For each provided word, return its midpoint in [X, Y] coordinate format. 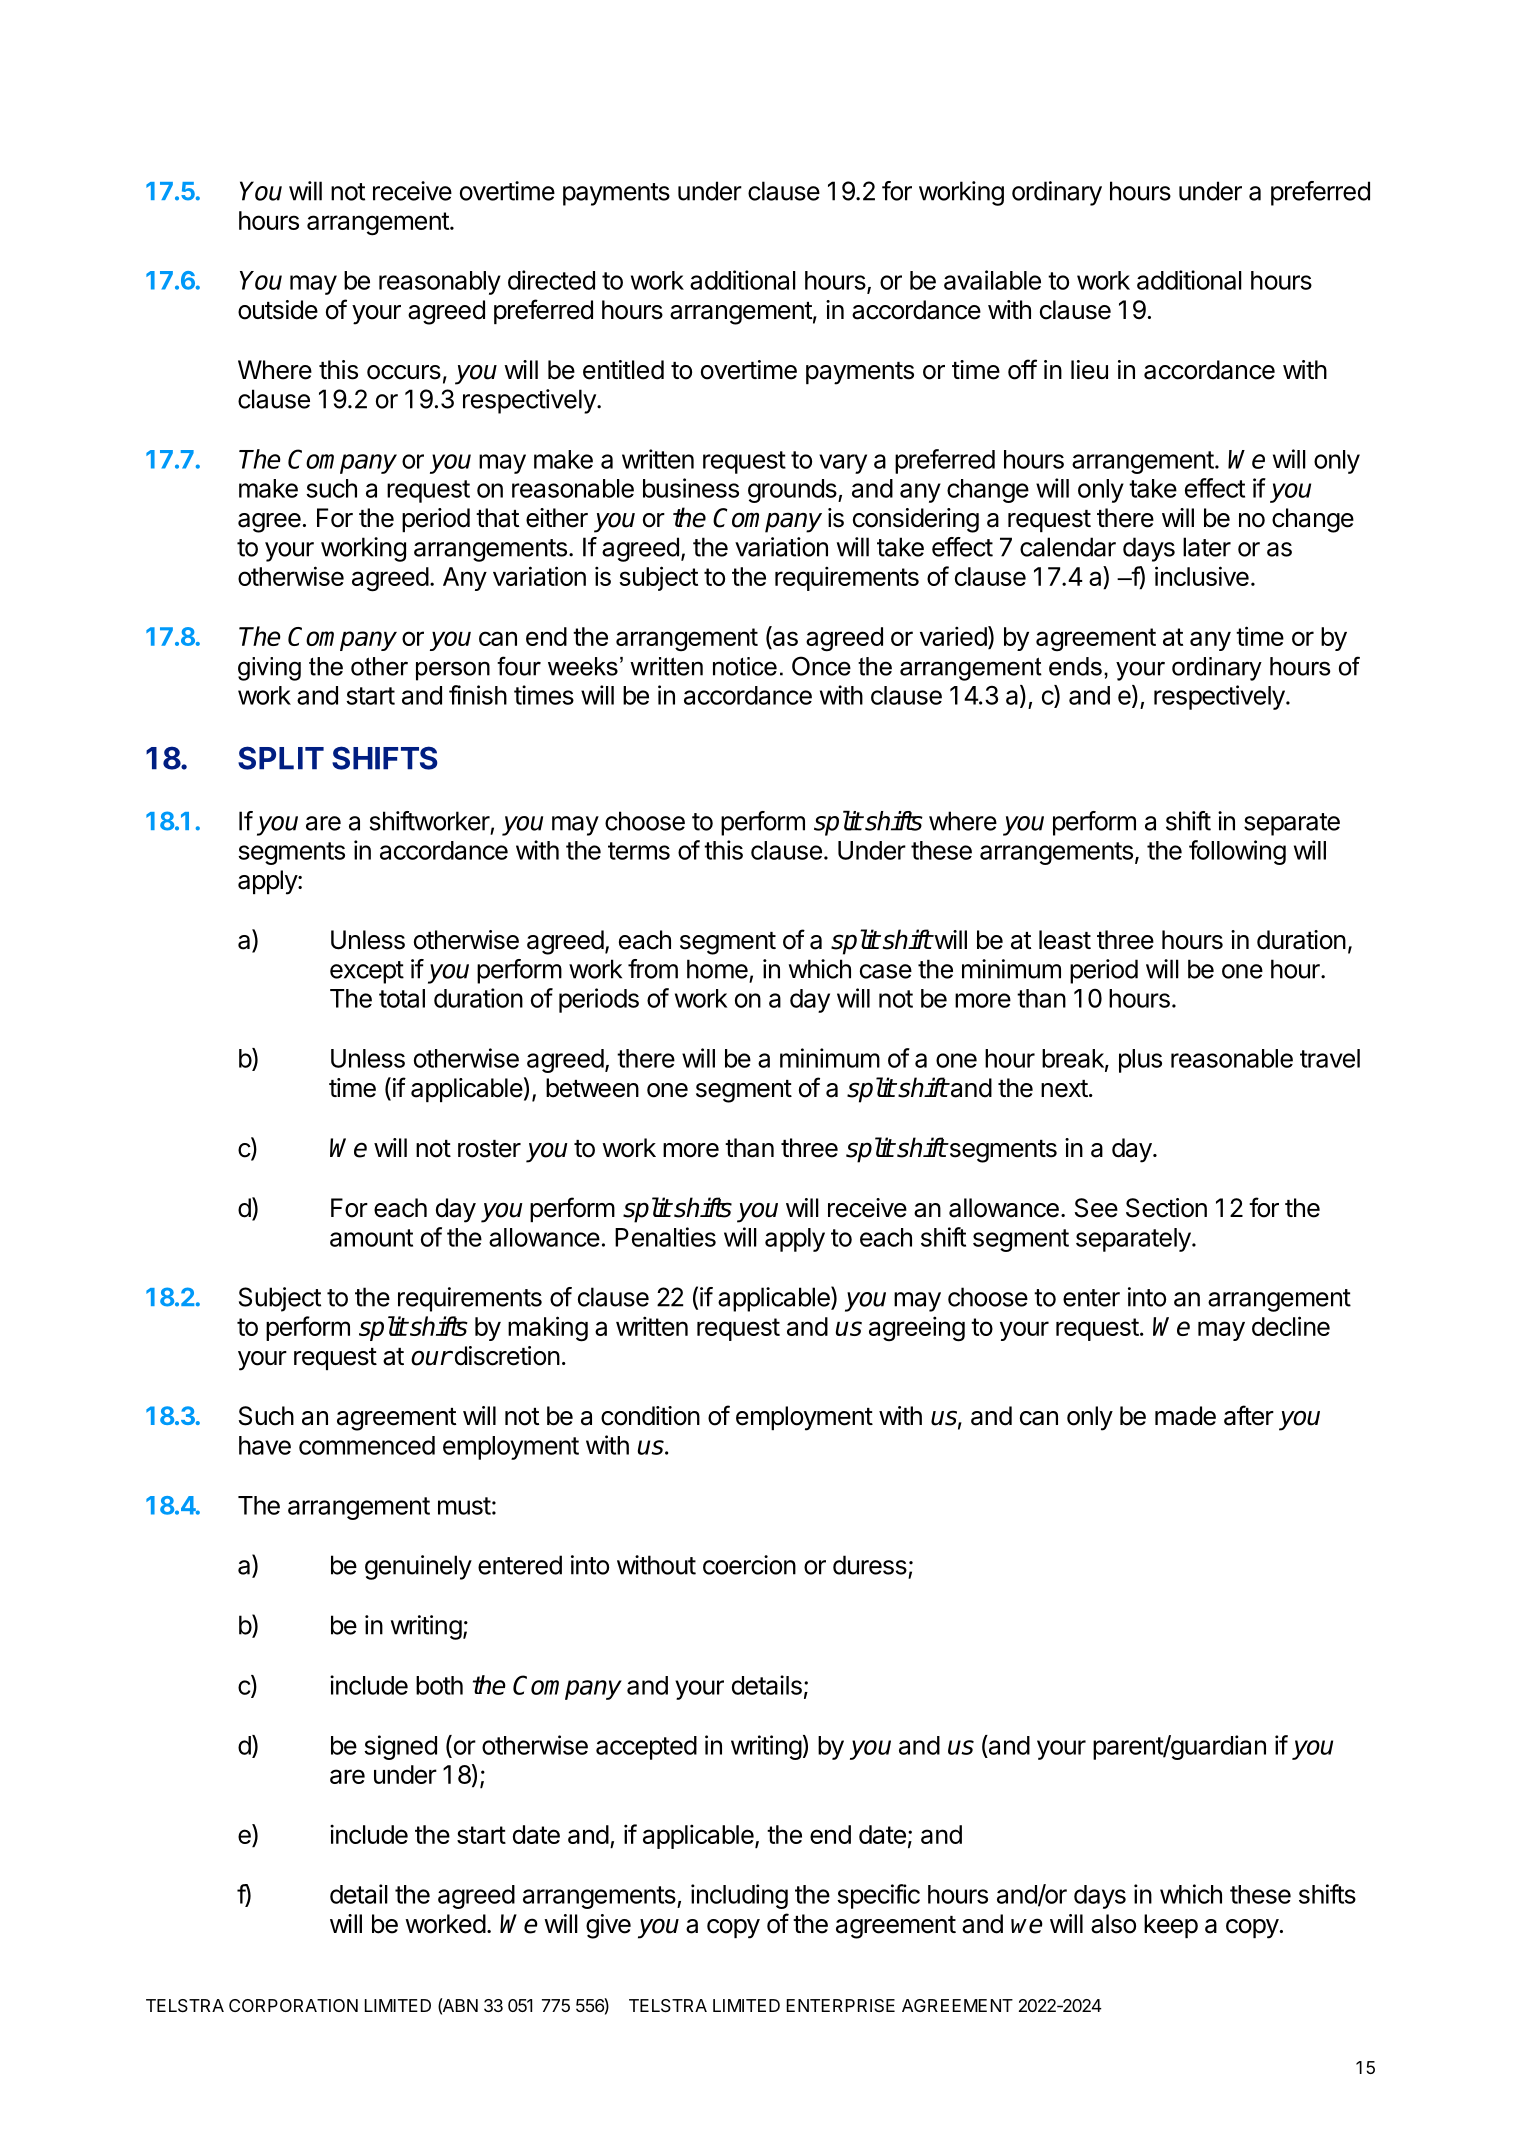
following [1237, 852]
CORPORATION [293, 2005]
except [367, 972]
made [1185, 1416]
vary [843, 464]
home [717, 969]
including [739, 1896]
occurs [404, 372]
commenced [367, 1445]
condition [650, 1416]
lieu [1089, 370]
